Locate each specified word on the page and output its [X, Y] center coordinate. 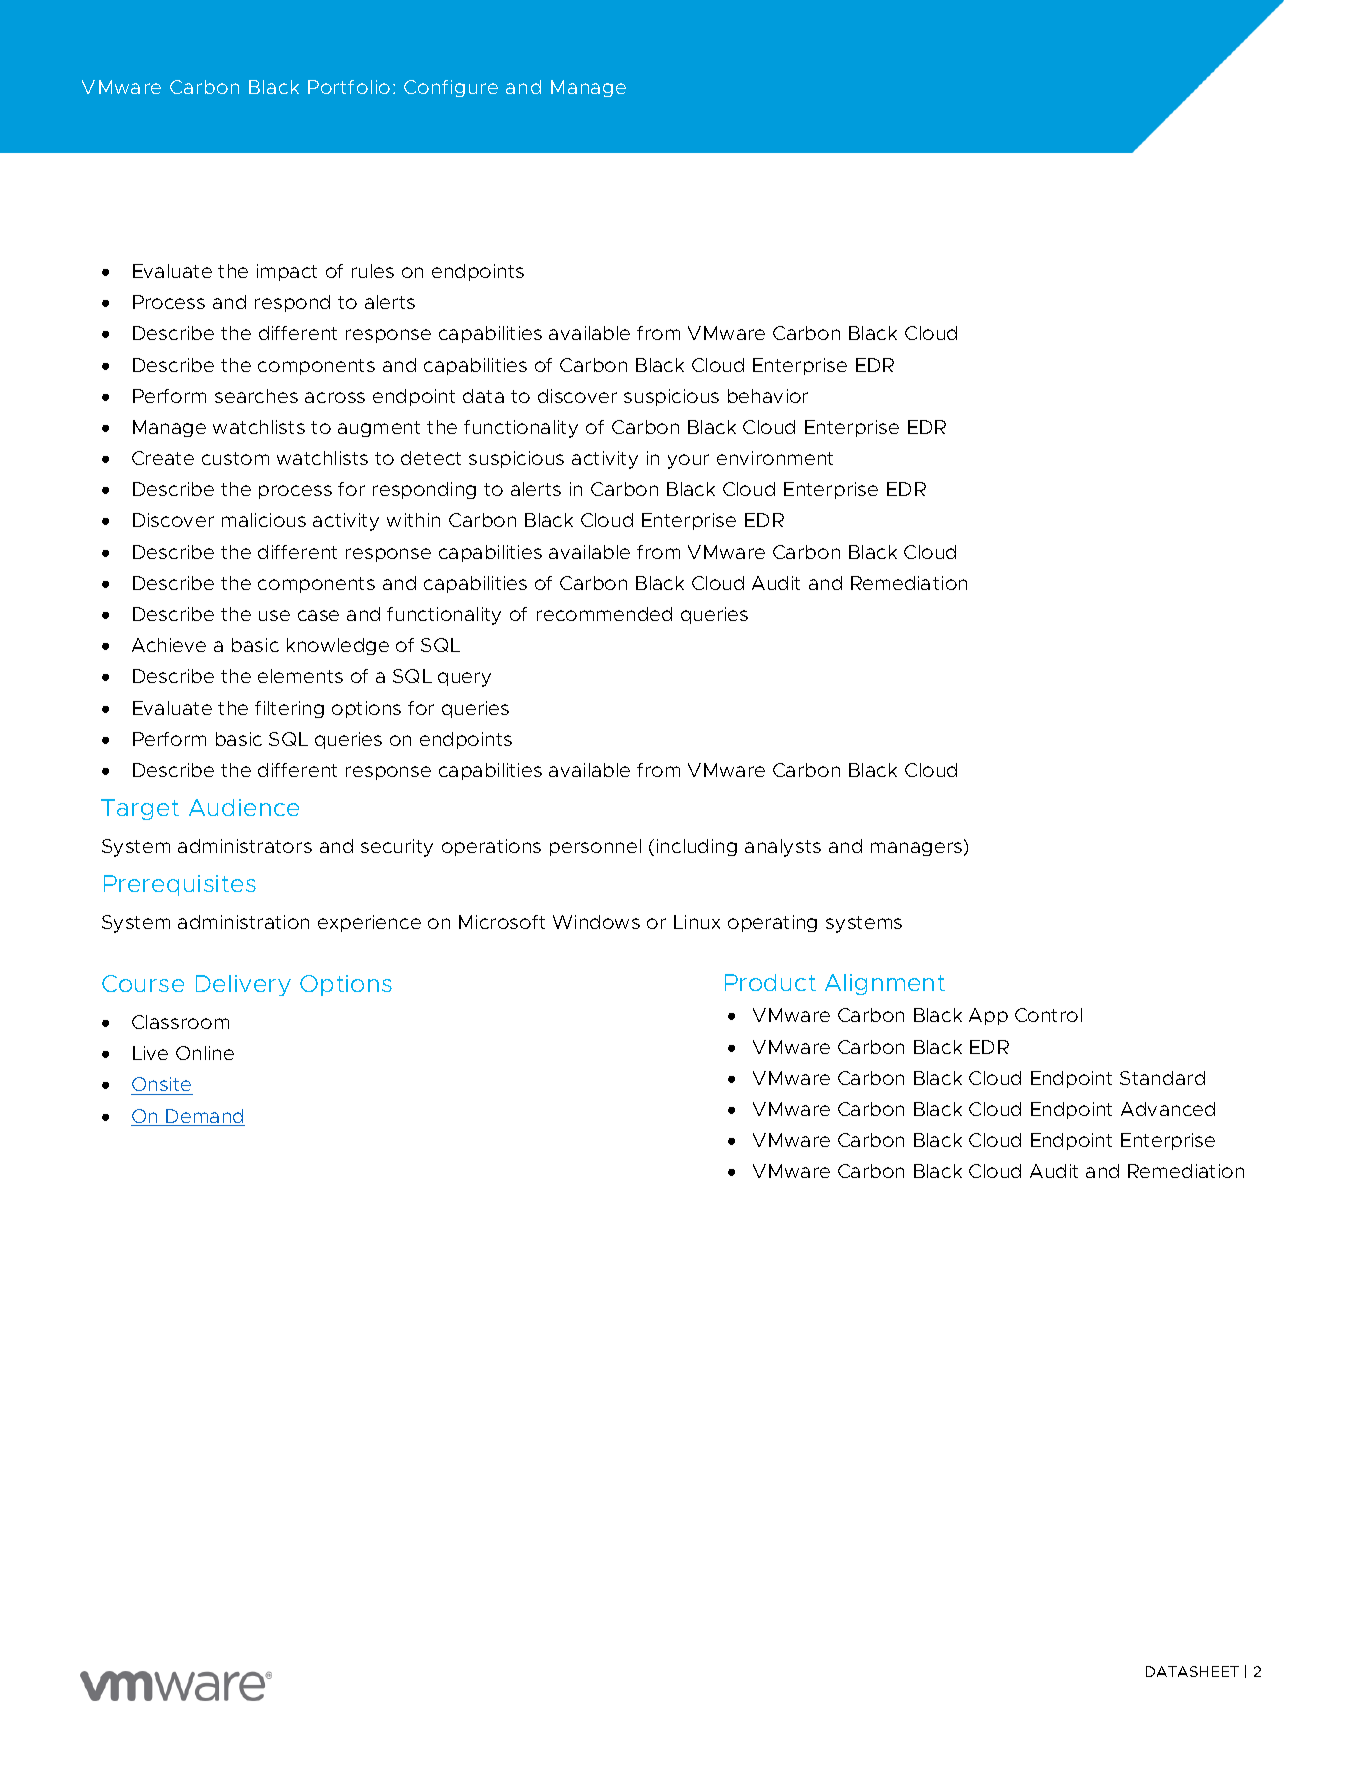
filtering [289, 709]
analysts [783, 848]
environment [775, 458]
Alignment [885, 984]
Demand [205, 1117]
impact [287, 272]
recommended [604, 614]
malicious [264, 520]
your [688, 461]
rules [373, 271]
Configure [451, 88]
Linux [697, 922]
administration [243, 922]
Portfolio [349, 87]
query [464, 679]
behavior [768, 396]
